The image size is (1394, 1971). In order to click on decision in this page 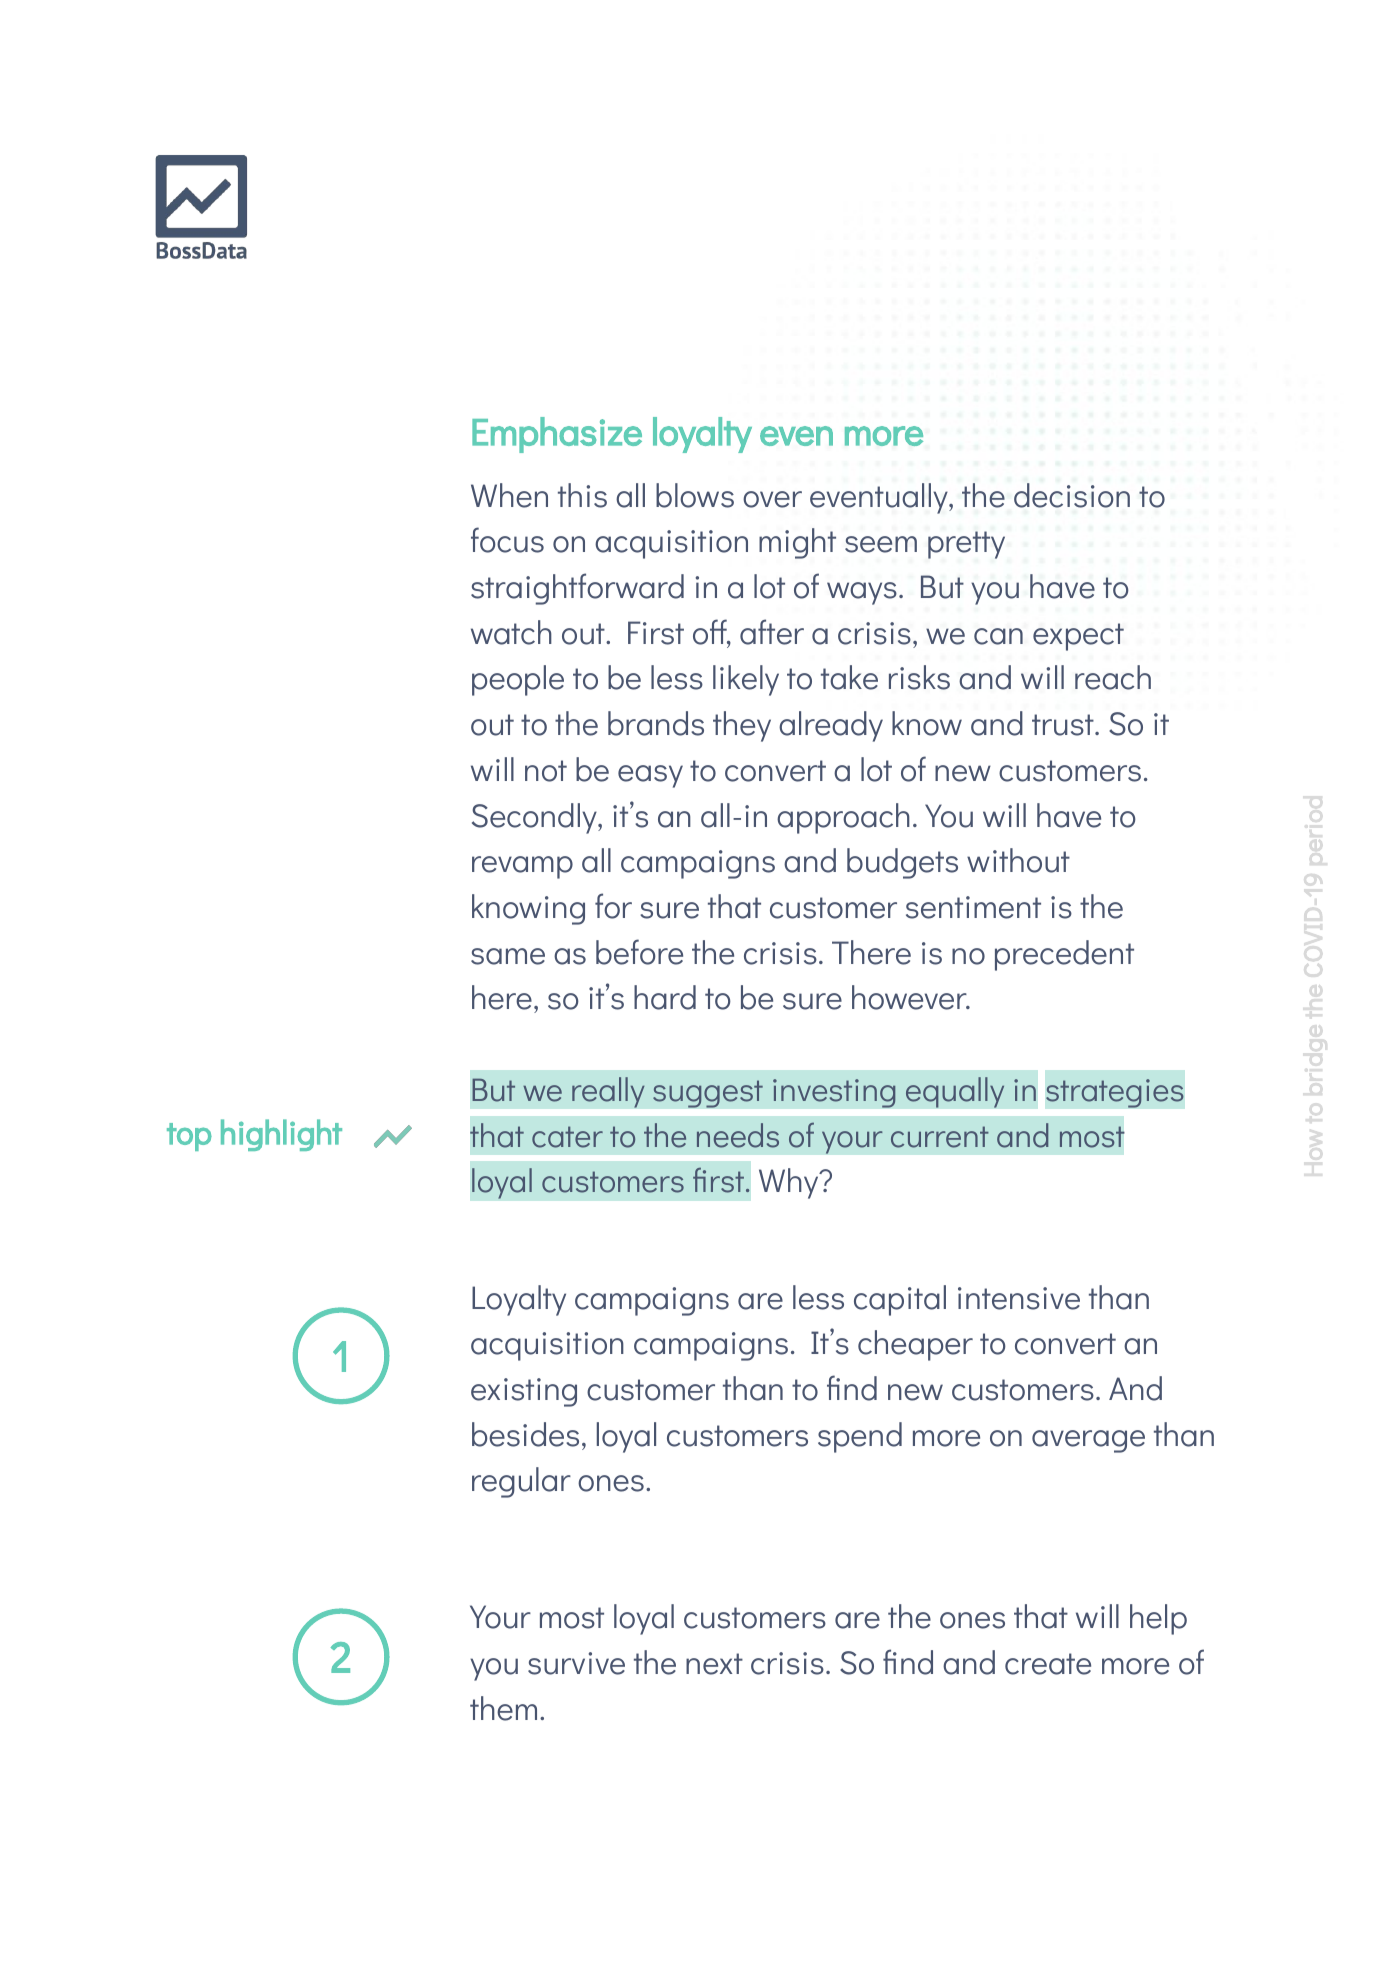, I will do `click(1072, 495)`.
